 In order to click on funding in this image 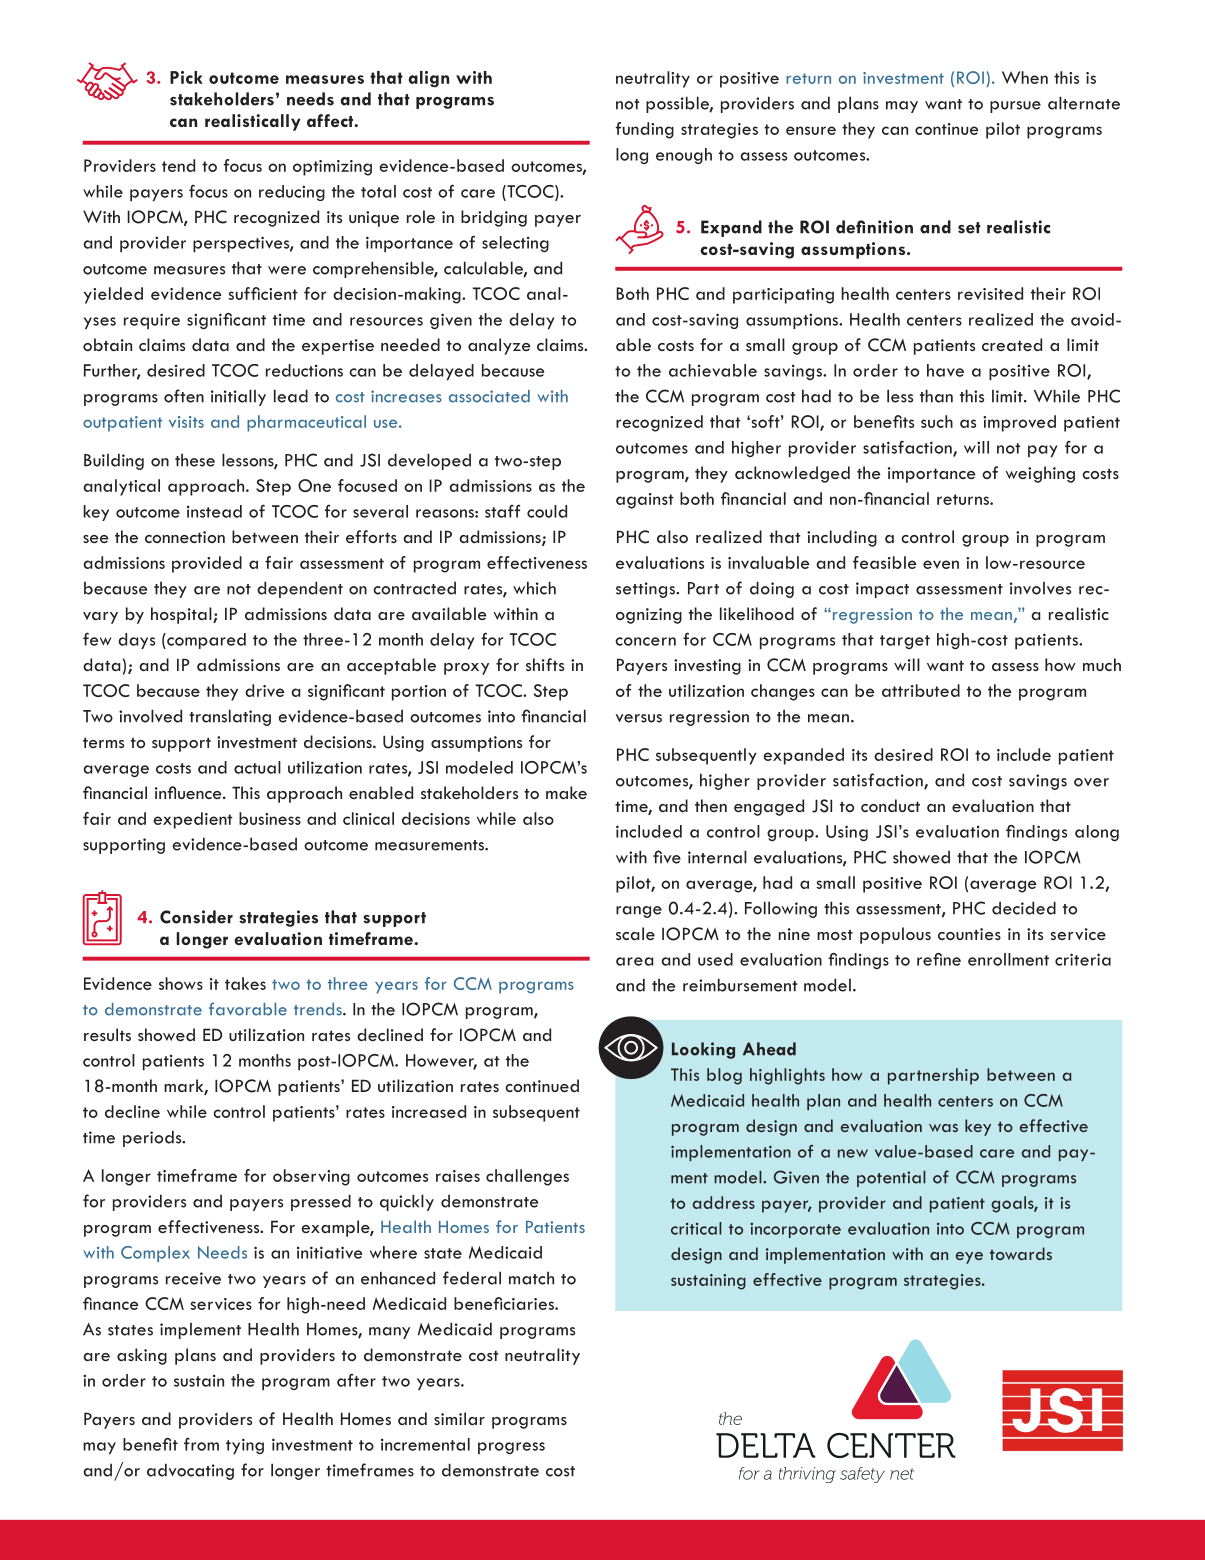, I will do `click(645, 130)`.
